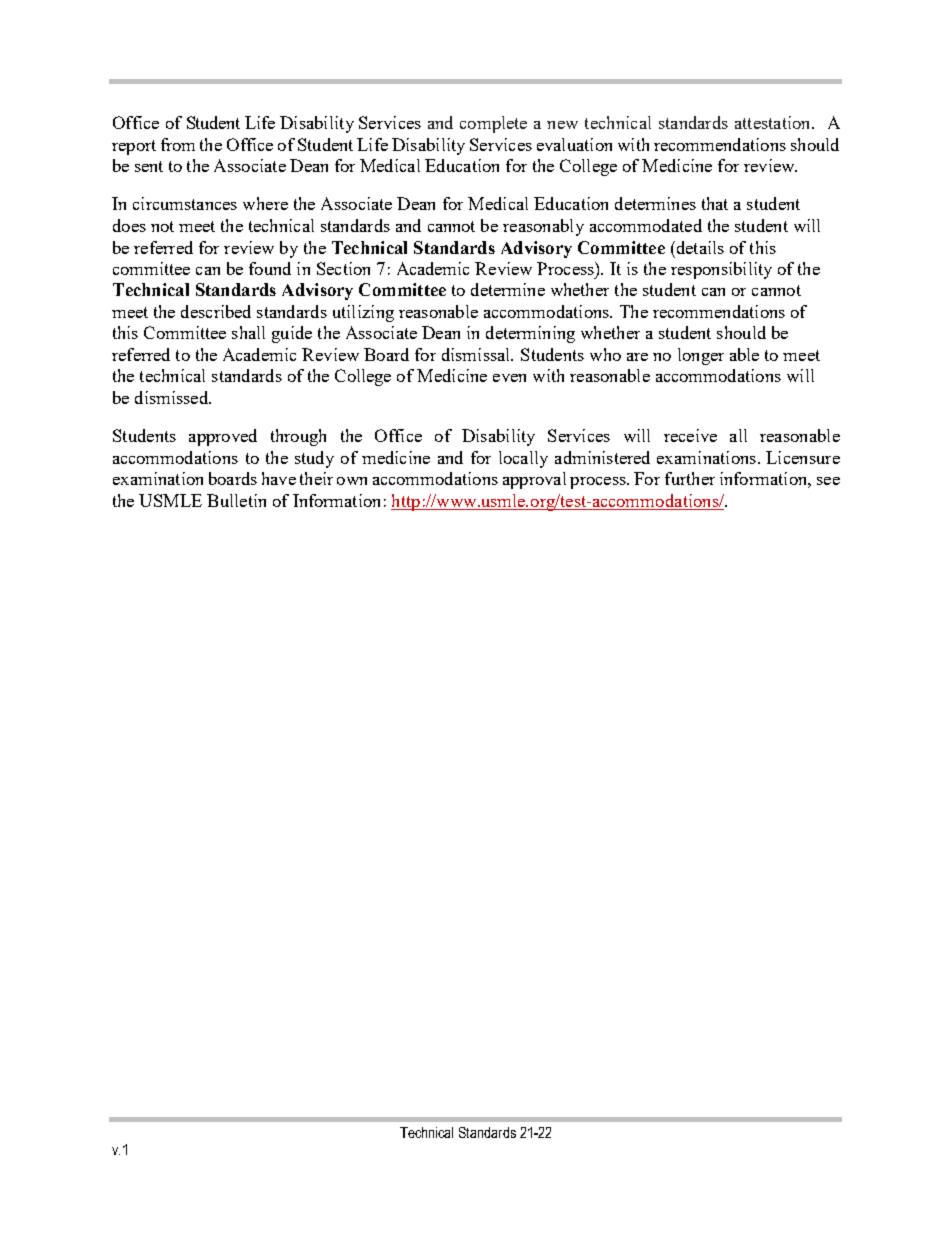 The height and width of the document is (1233, 952). What do you see at coordinates (236, 500) in the document?
I see `Bulletin` at bounding box center [236, 500].
